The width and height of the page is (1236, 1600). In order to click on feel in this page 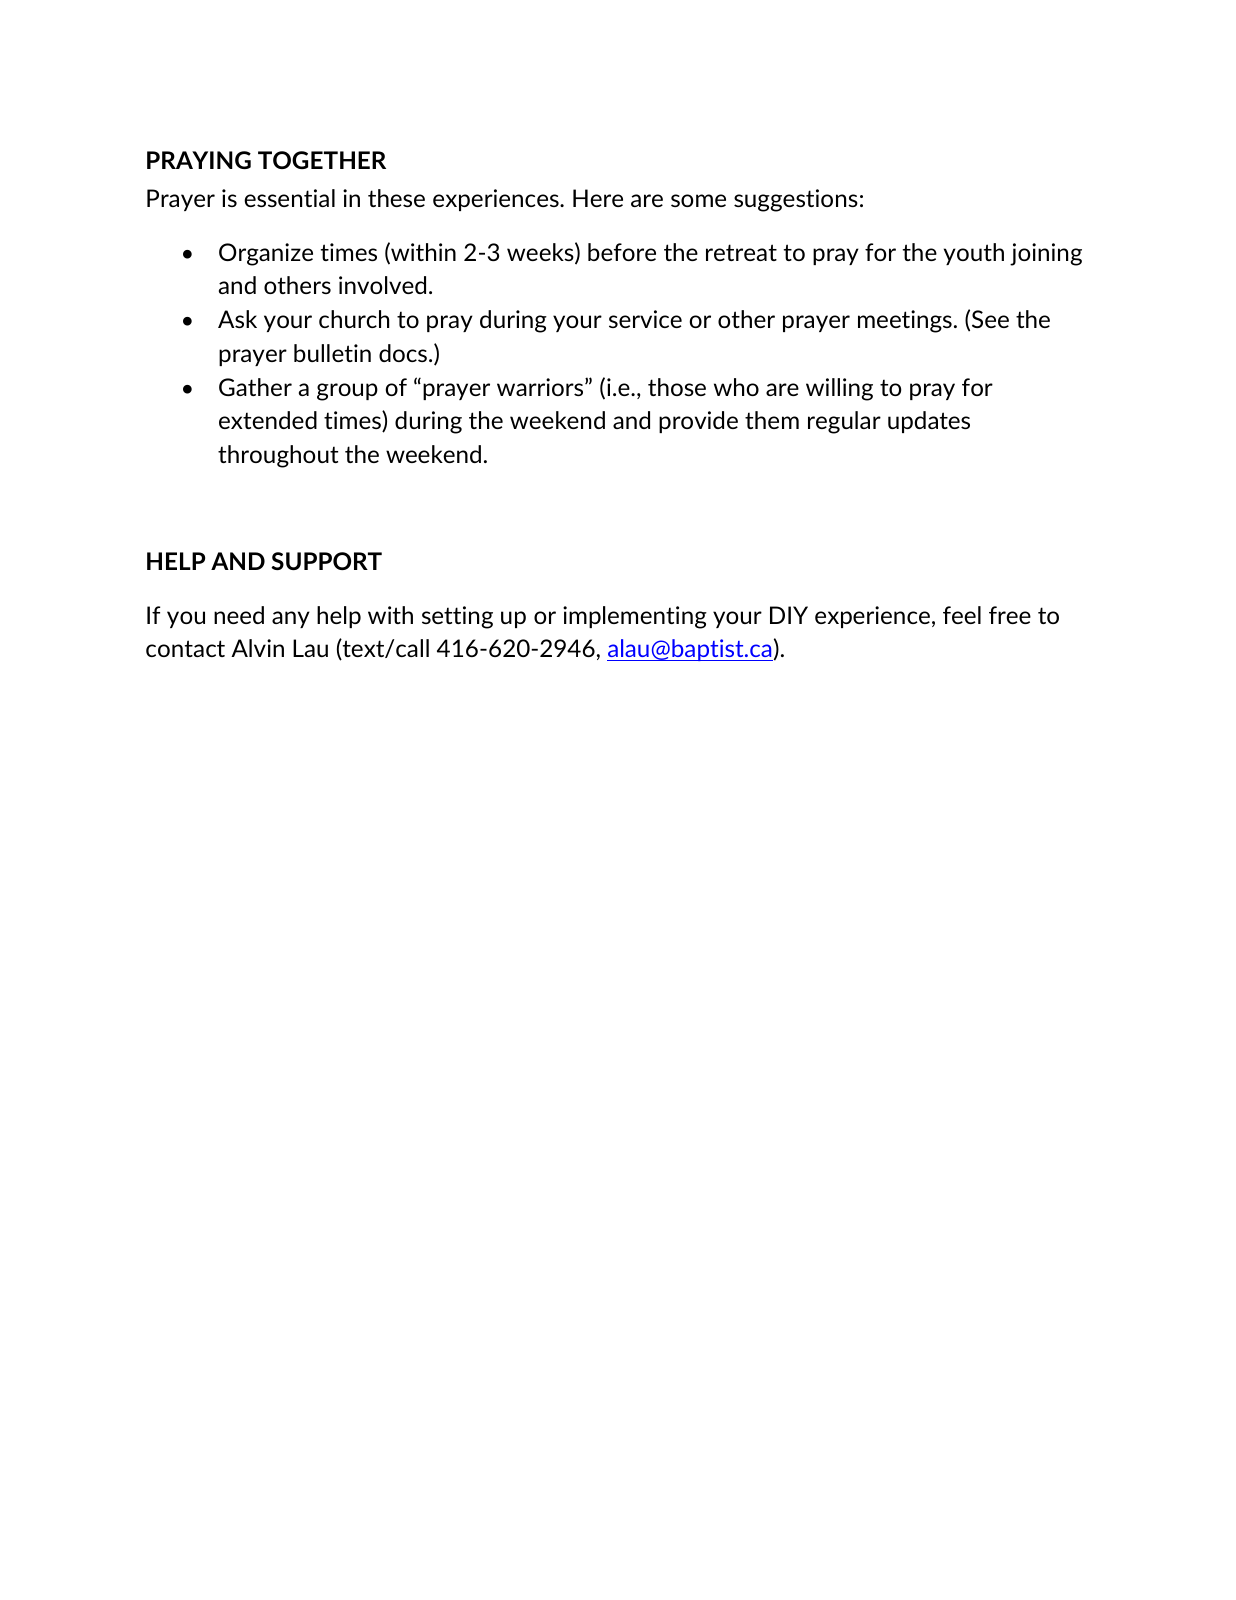, I will do `click(962, 615)`.
